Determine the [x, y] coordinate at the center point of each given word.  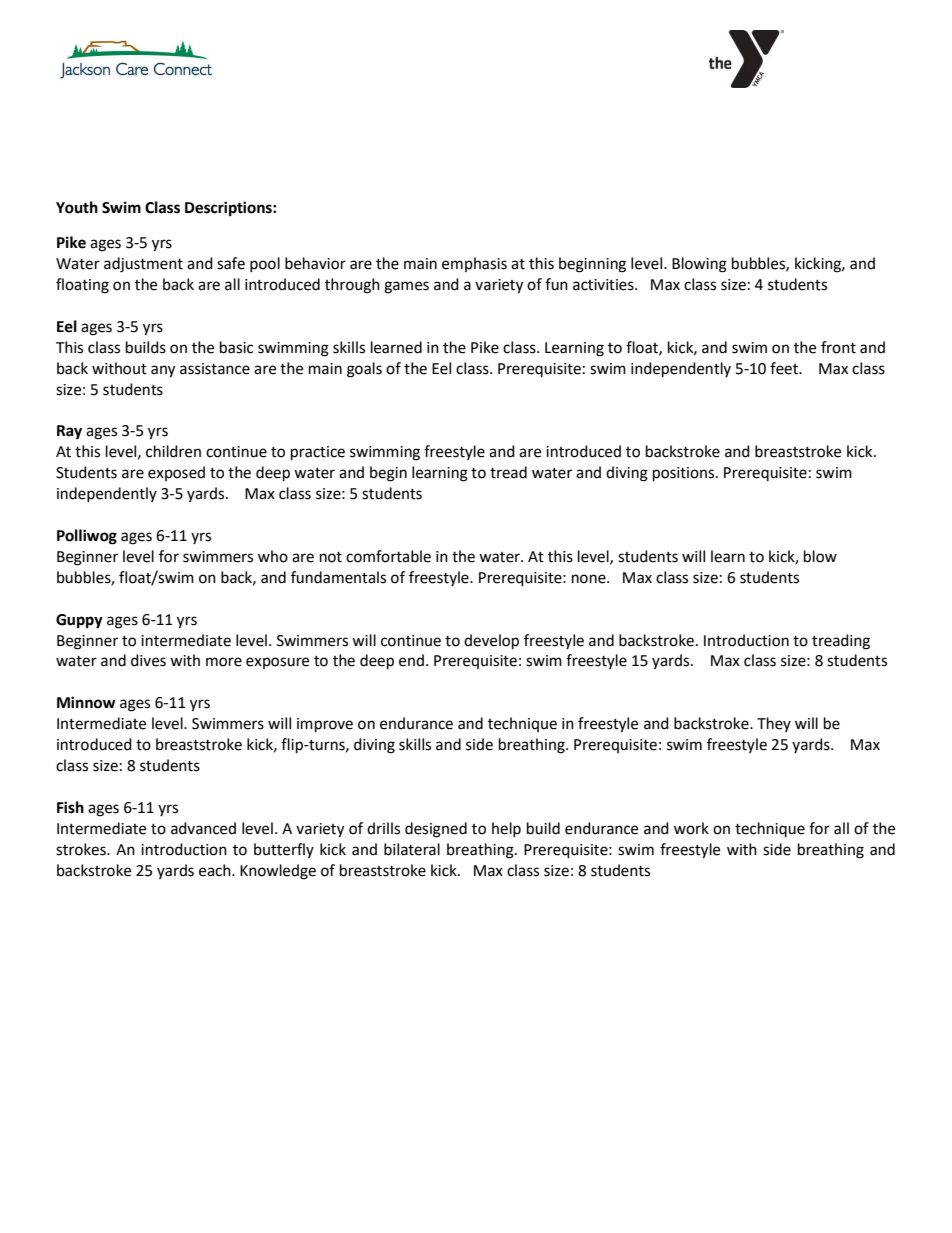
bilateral [412, 849]
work [691, 828]
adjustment [143, 265]
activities [604, 285]
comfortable [388, 556]
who [273, 556]
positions [685, 474]
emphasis [474, 264]
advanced [203, 828]
